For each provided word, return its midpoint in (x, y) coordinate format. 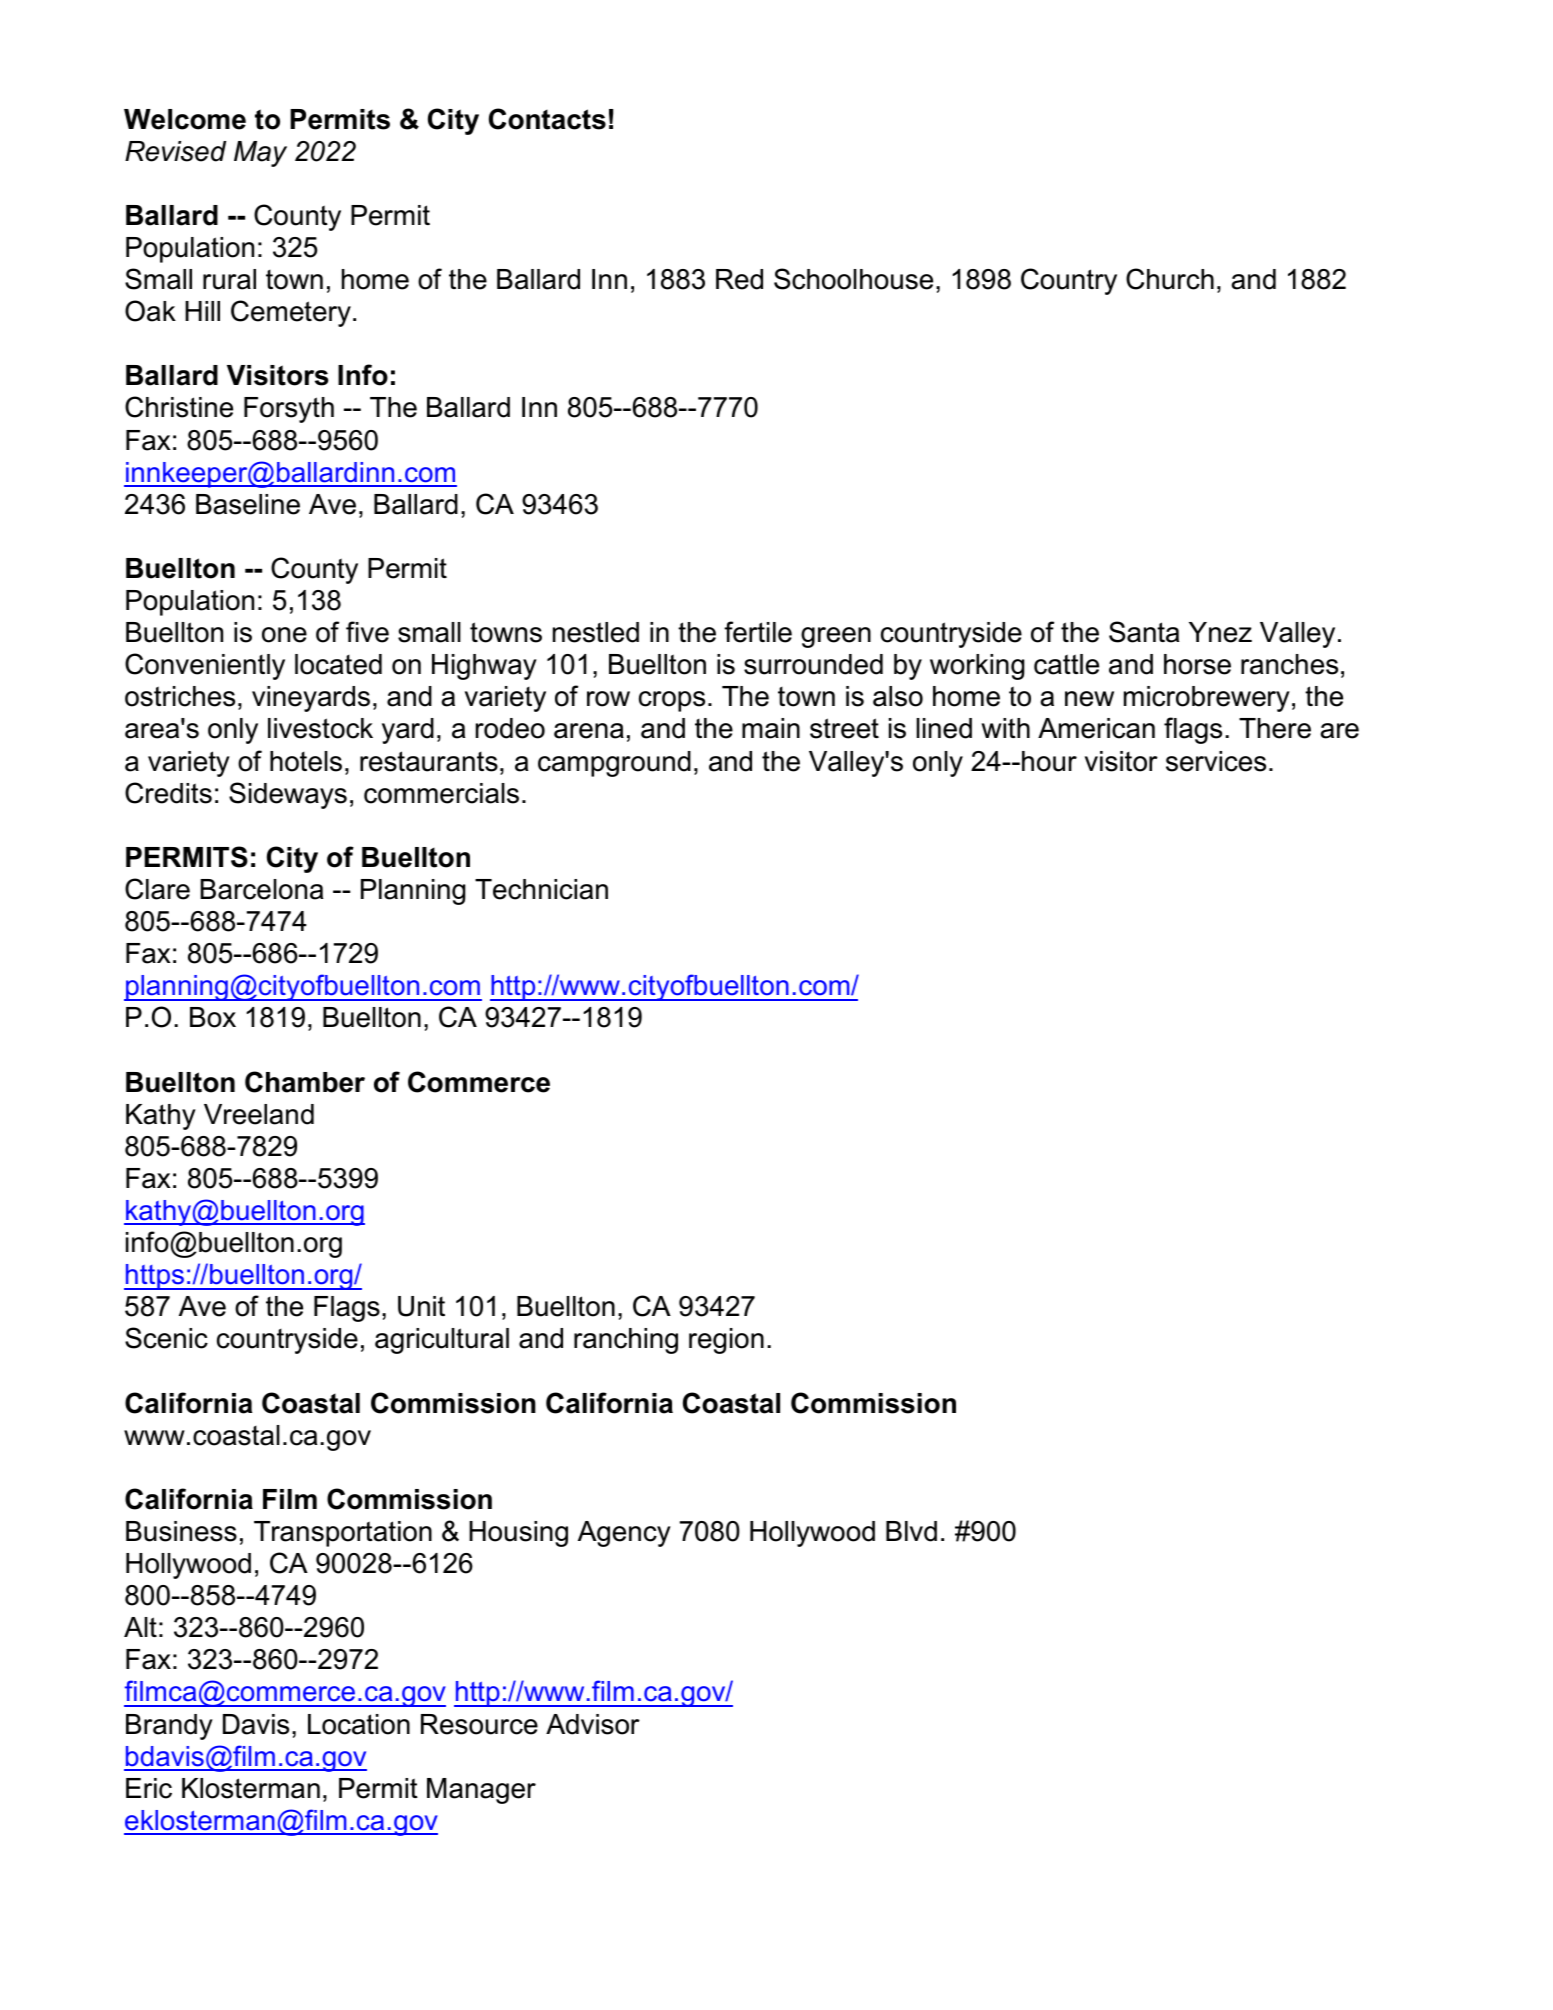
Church (1170, 279)
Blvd (911, 1531)
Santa (1144, 632)
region (726, 1341)
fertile (758, 632)
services (1216, 761)
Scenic (166, 1338)
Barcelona (261, 889)
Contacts (547, 119)
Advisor (593, 1724)
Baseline (248, 504)
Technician (541, 889)
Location (359, 1724)
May (260, 154)
